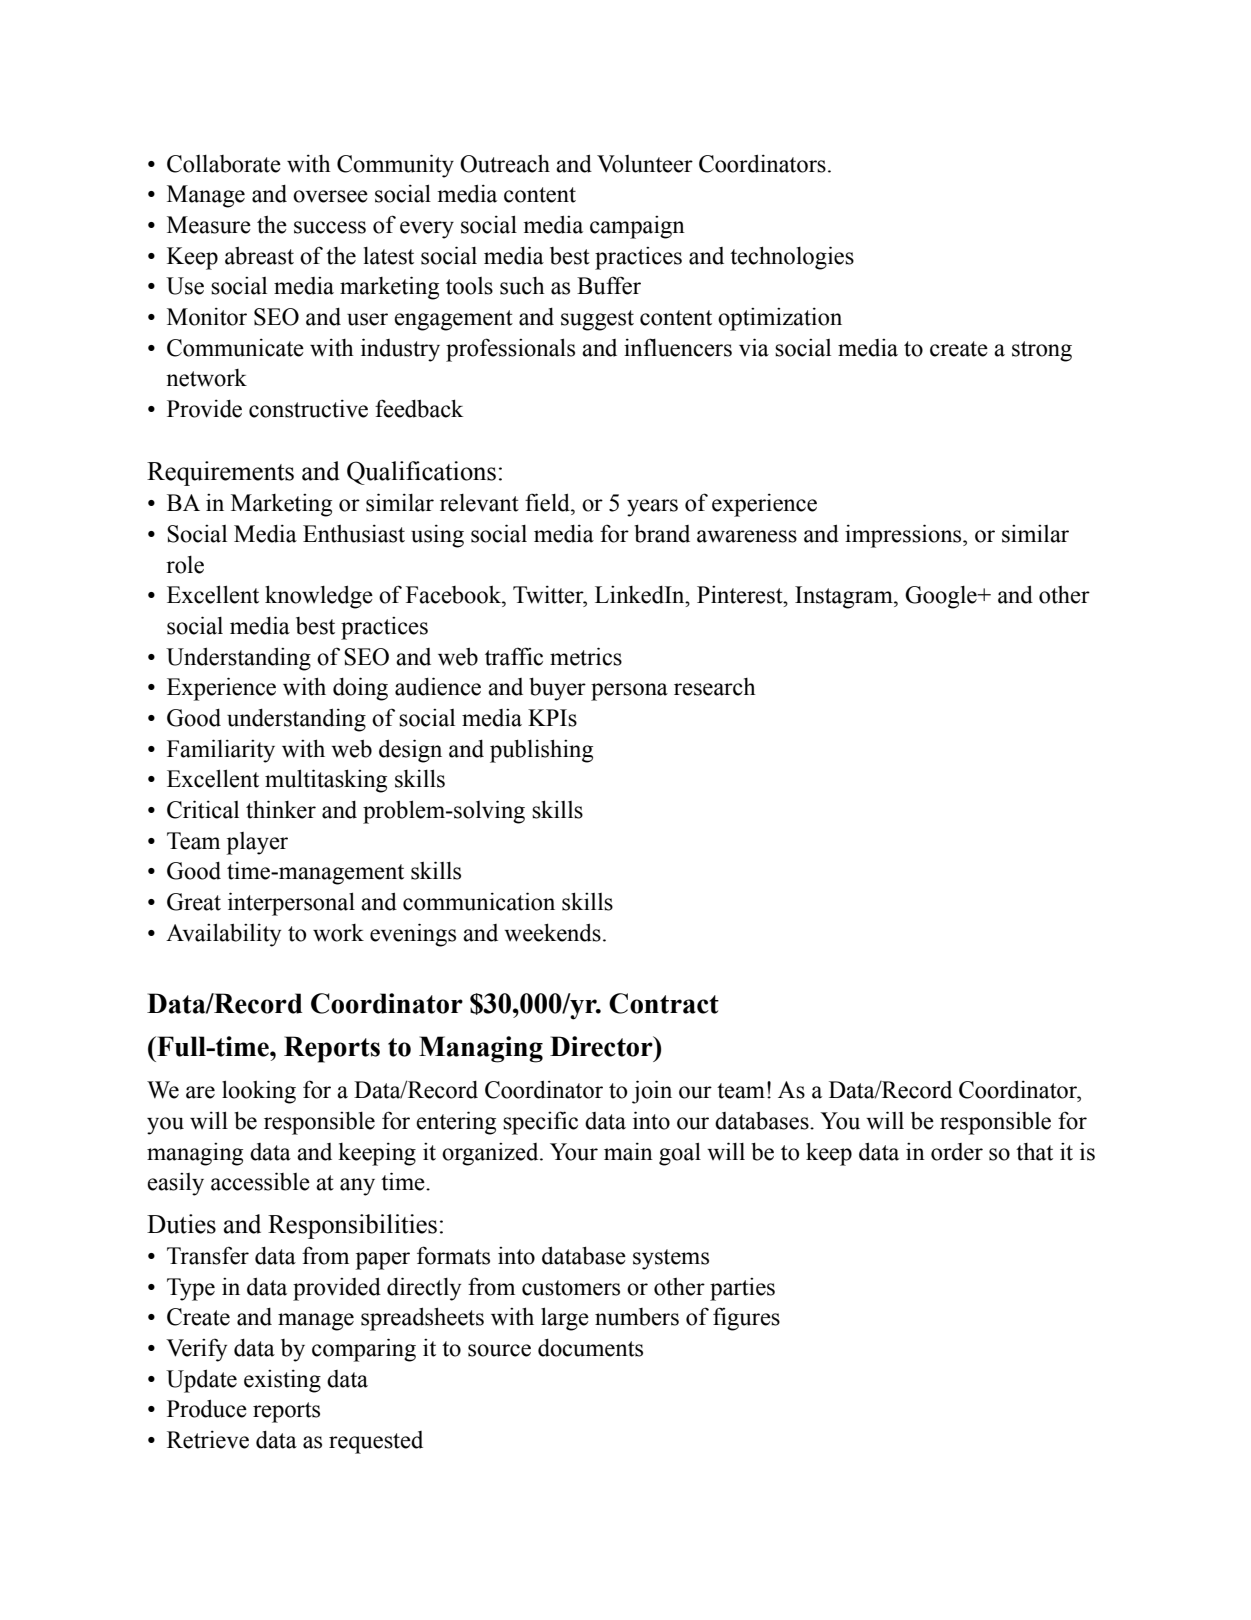  What do you see at coordinates (904, 536) in the screenshot?
I see `impressions` at bounding box center [904, 536].
